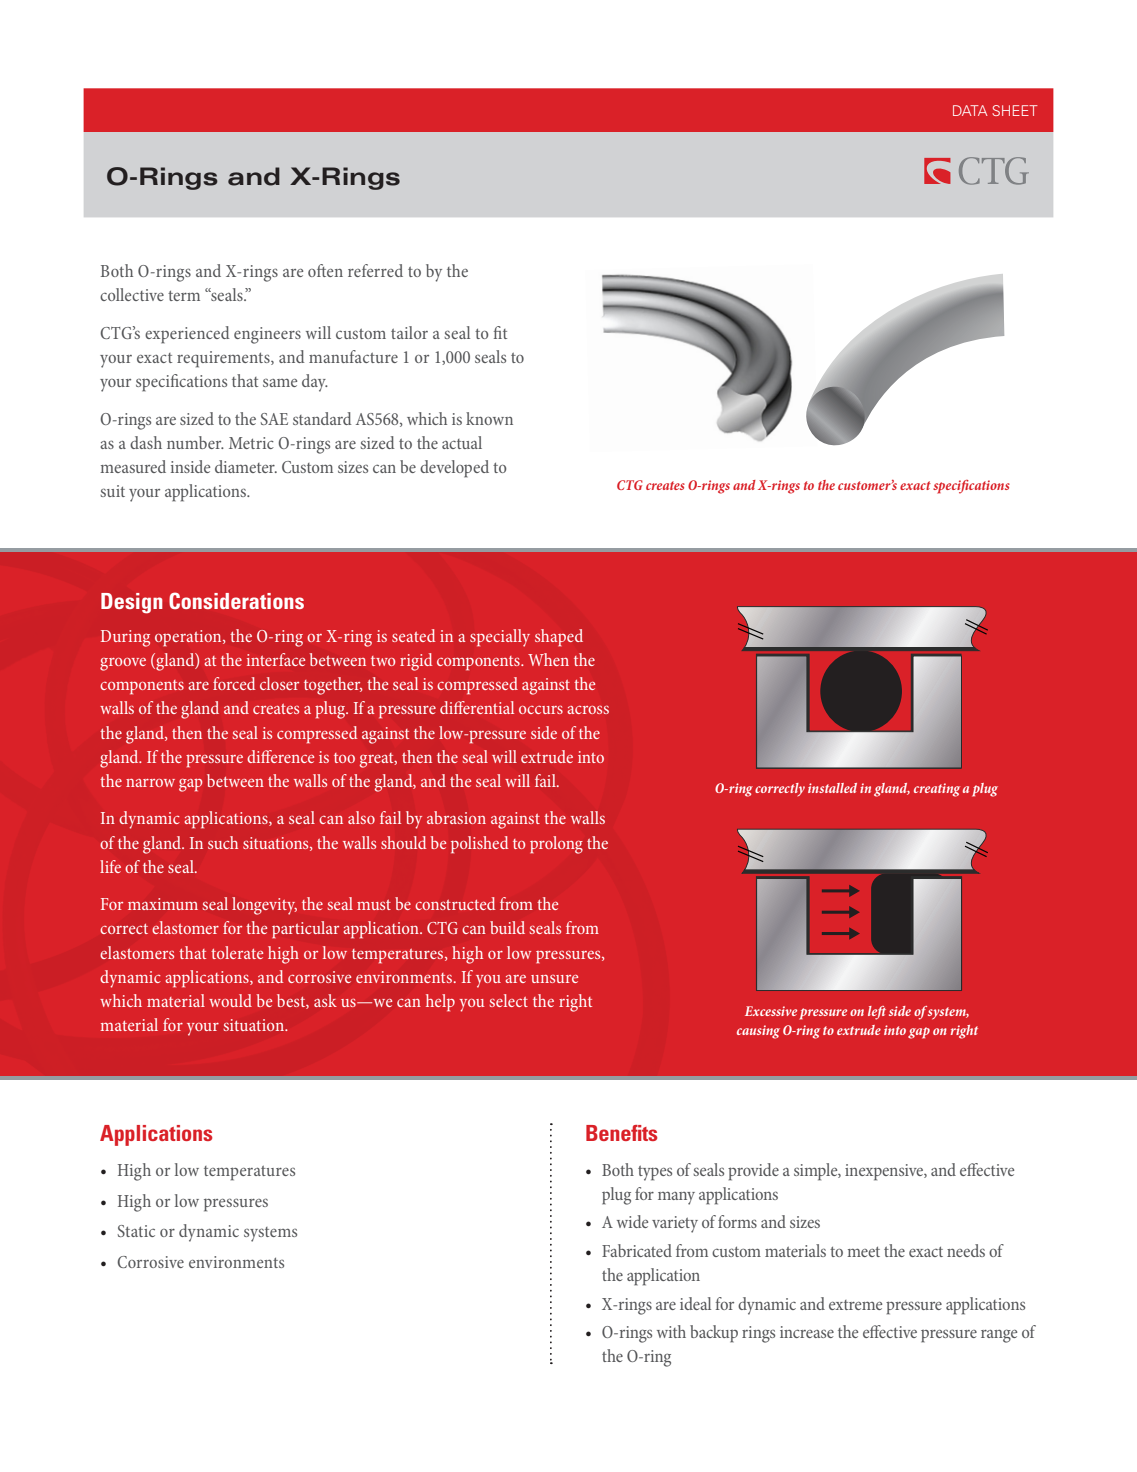  What do you see at coordinates (136, 1231) in the screenshot?
I see `Static` at bounding box center [136, 1231].
